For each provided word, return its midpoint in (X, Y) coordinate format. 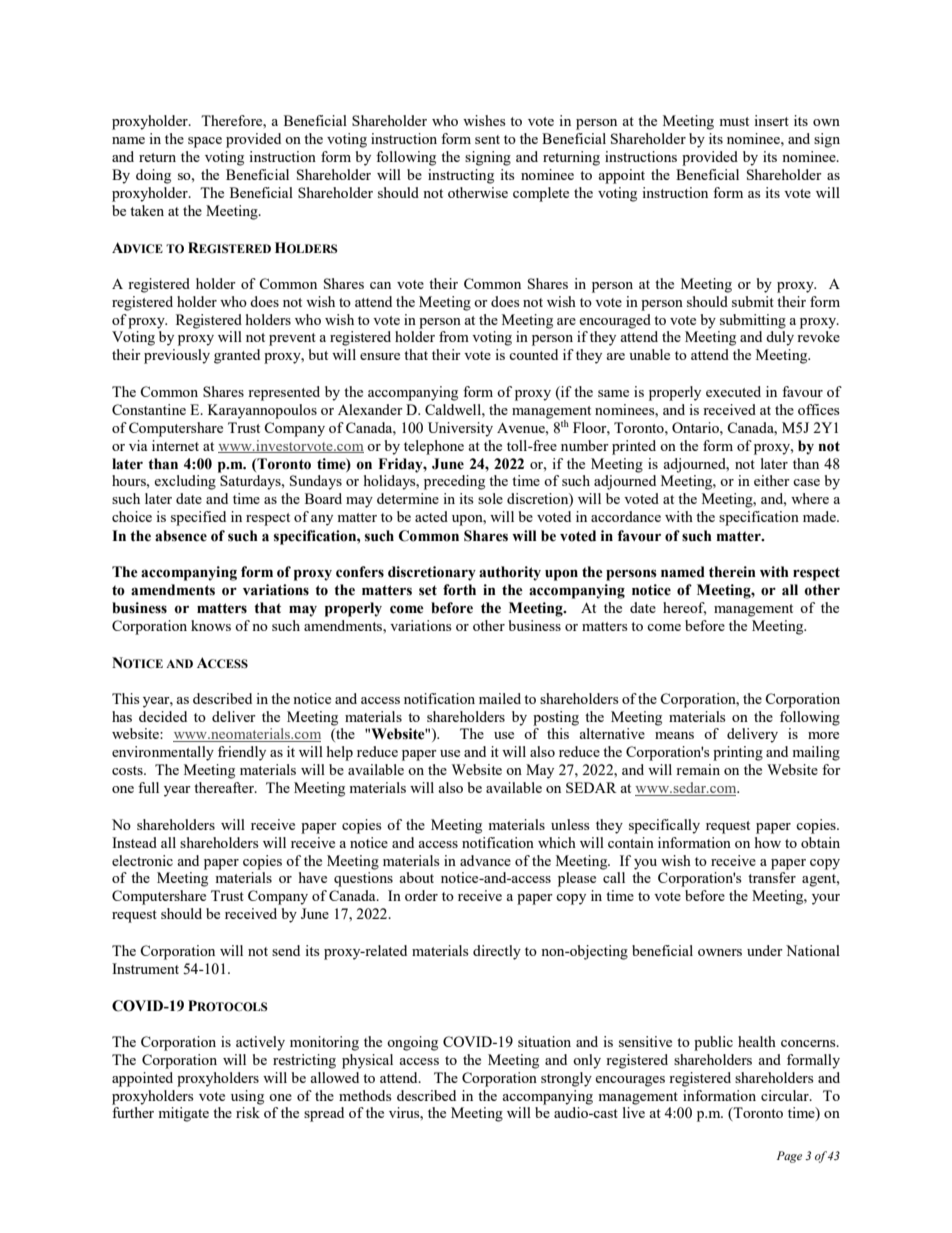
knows (211, 625)
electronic (142, 860)
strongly (566, 1079)
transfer (772, 877)
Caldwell (454, 409)
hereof (684, 608)
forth (459, 590)
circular (786, 1095)
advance (485, 860)
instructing (461, 176)
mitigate (183, 1114)
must (734, 121)
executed (733, 391)
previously (177, 356)
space (205, 142)
